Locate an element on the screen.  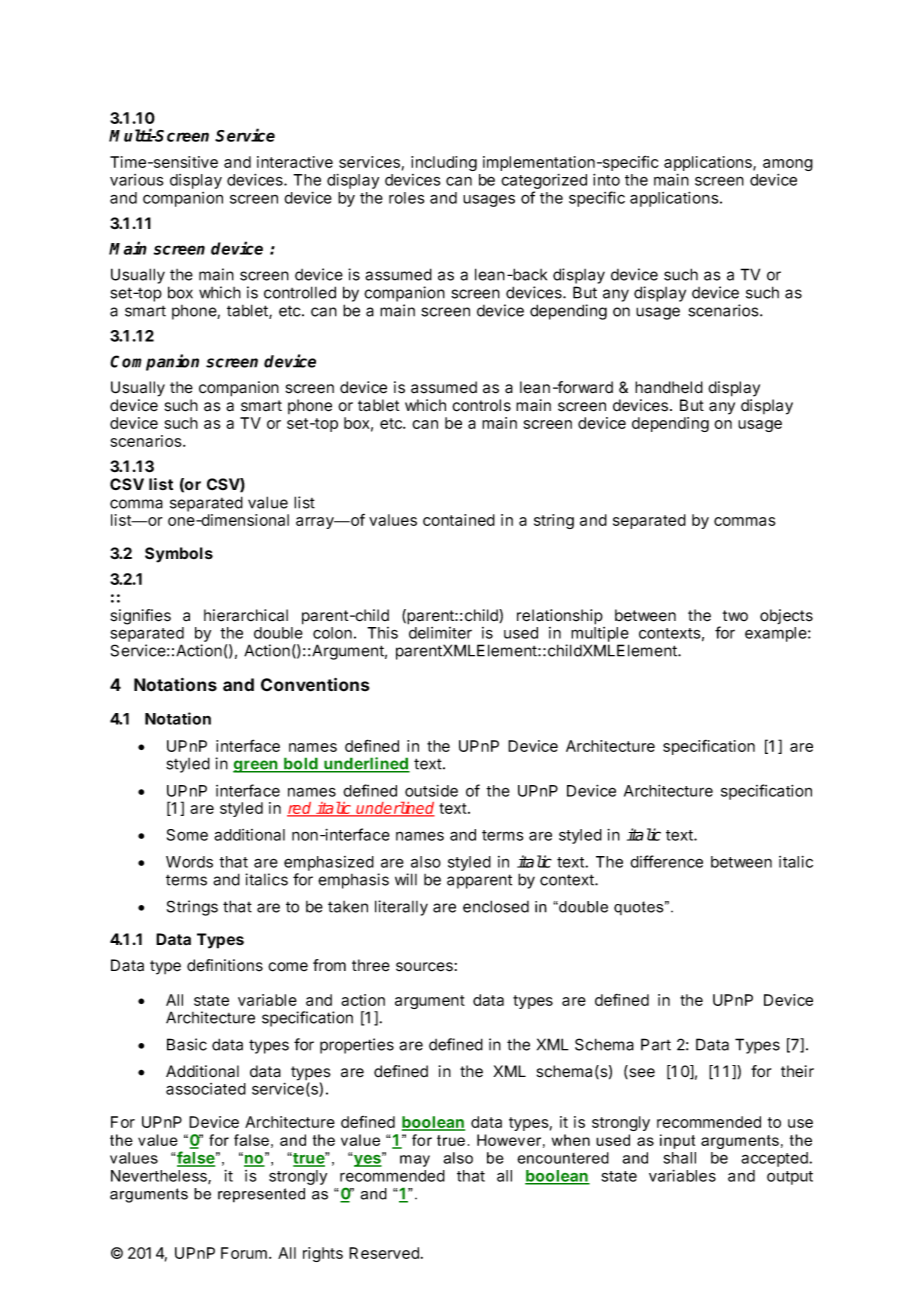
two is located at coordinates (735, 615).
